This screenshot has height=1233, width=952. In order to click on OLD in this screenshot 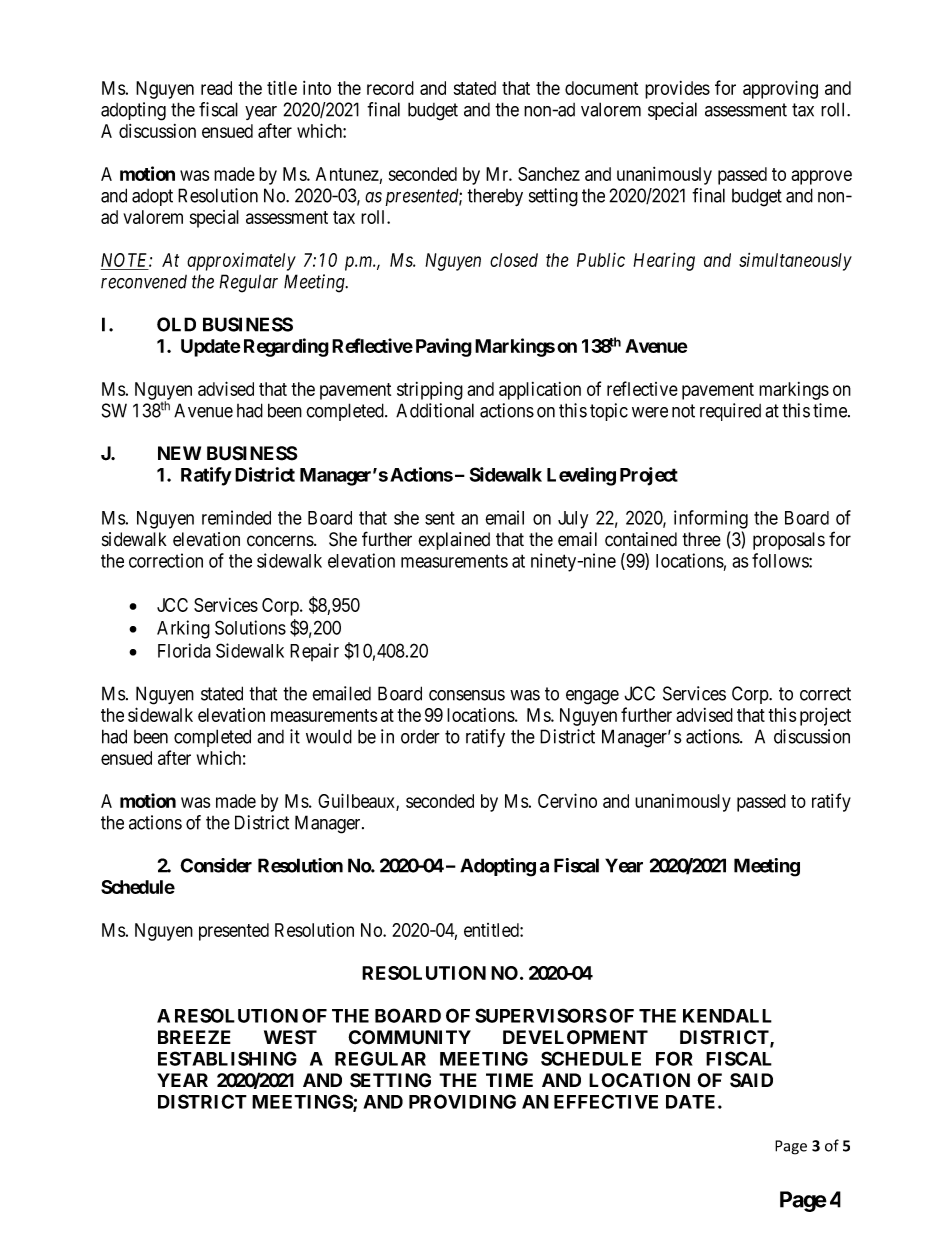, I will do `click(176, 324)`.
